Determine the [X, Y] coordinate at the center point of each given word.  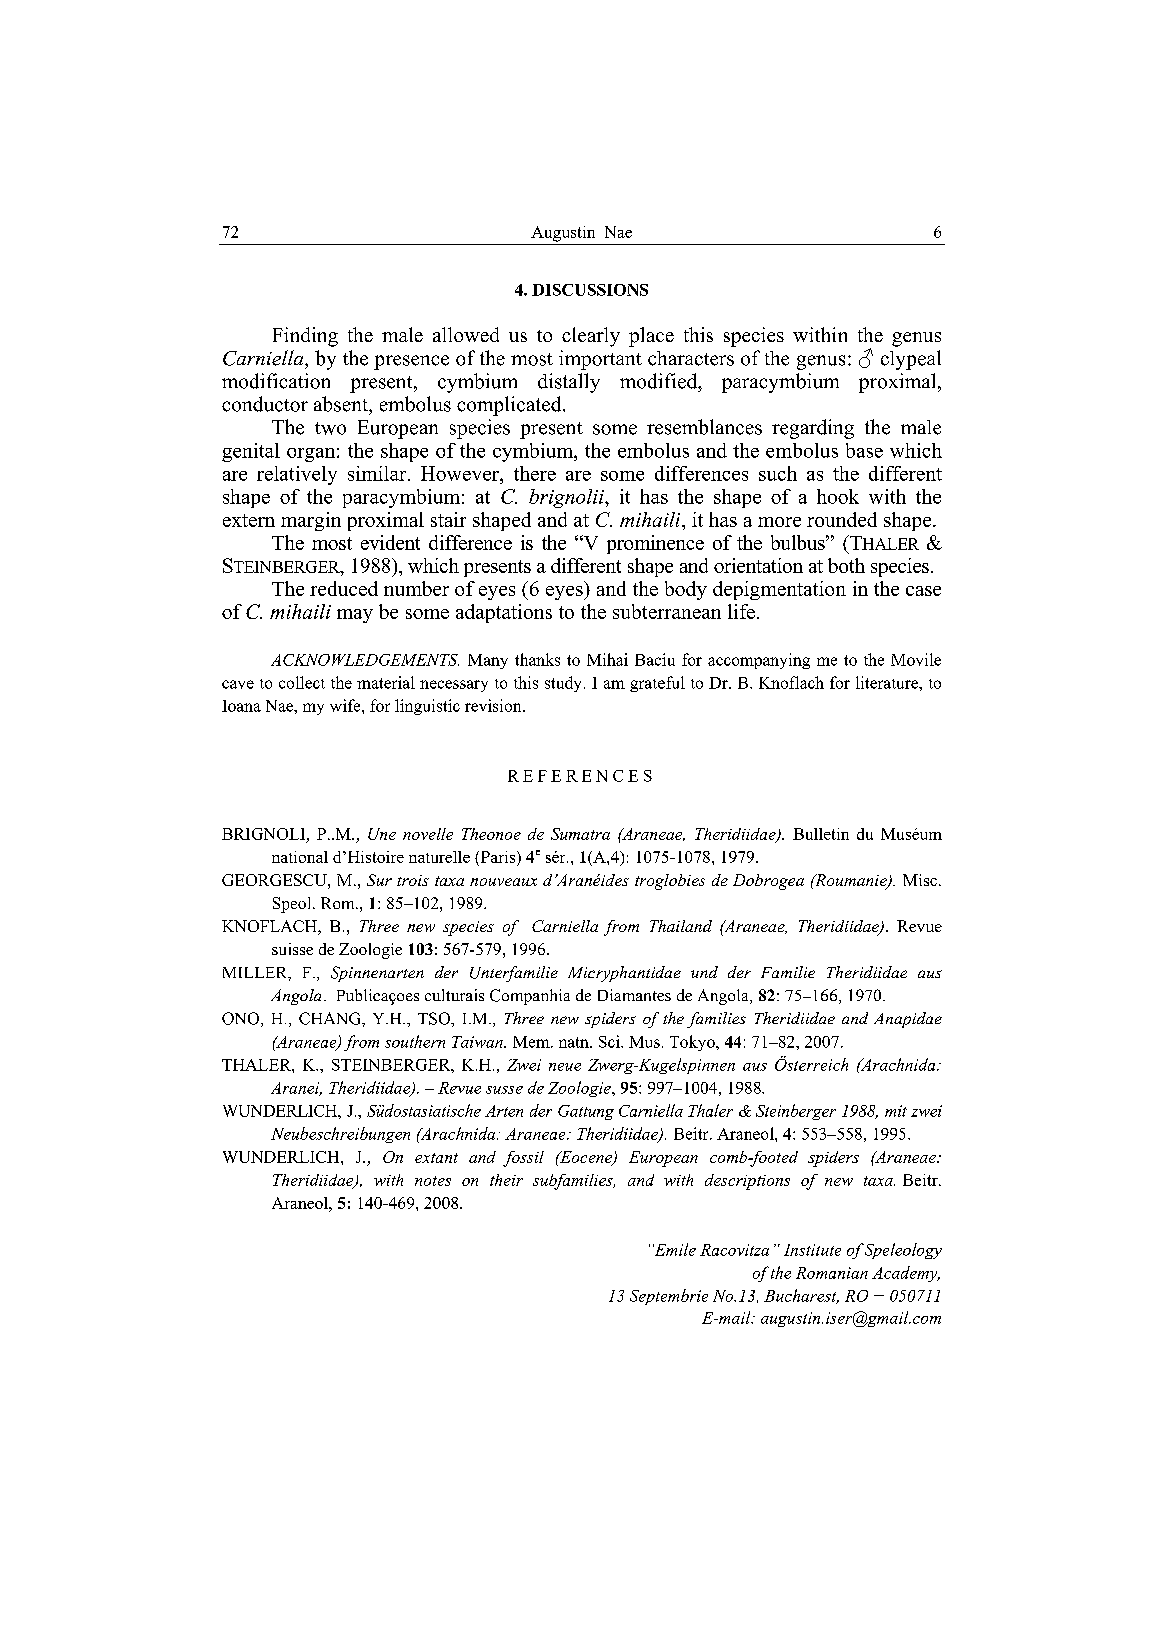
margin [311, 521]
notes [433, 1181]
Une [382, 834]
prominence [655, 544]
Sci [610, 1041]
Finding [305, 337]
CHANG [331, 1018]
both [846, 565]
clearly [591, 337]
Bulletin [821, 834]
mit [896, 1111]
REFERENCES [580, 776]
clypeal [911, 360]
